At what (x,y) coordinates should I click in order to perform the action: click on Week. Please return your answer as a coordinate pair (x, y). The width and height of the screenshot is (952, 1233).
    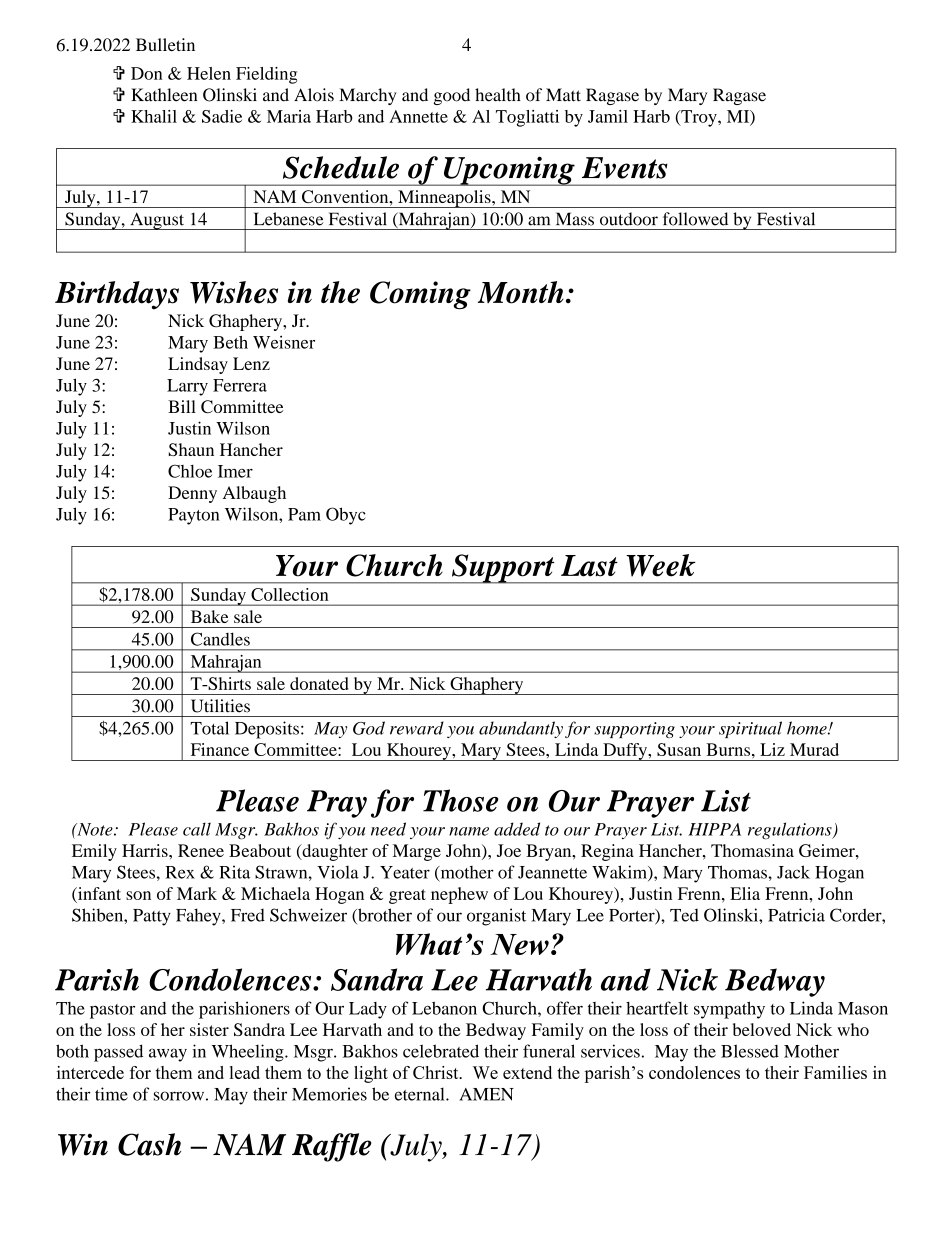
    Looking at the image, I should click on (661, 565).
